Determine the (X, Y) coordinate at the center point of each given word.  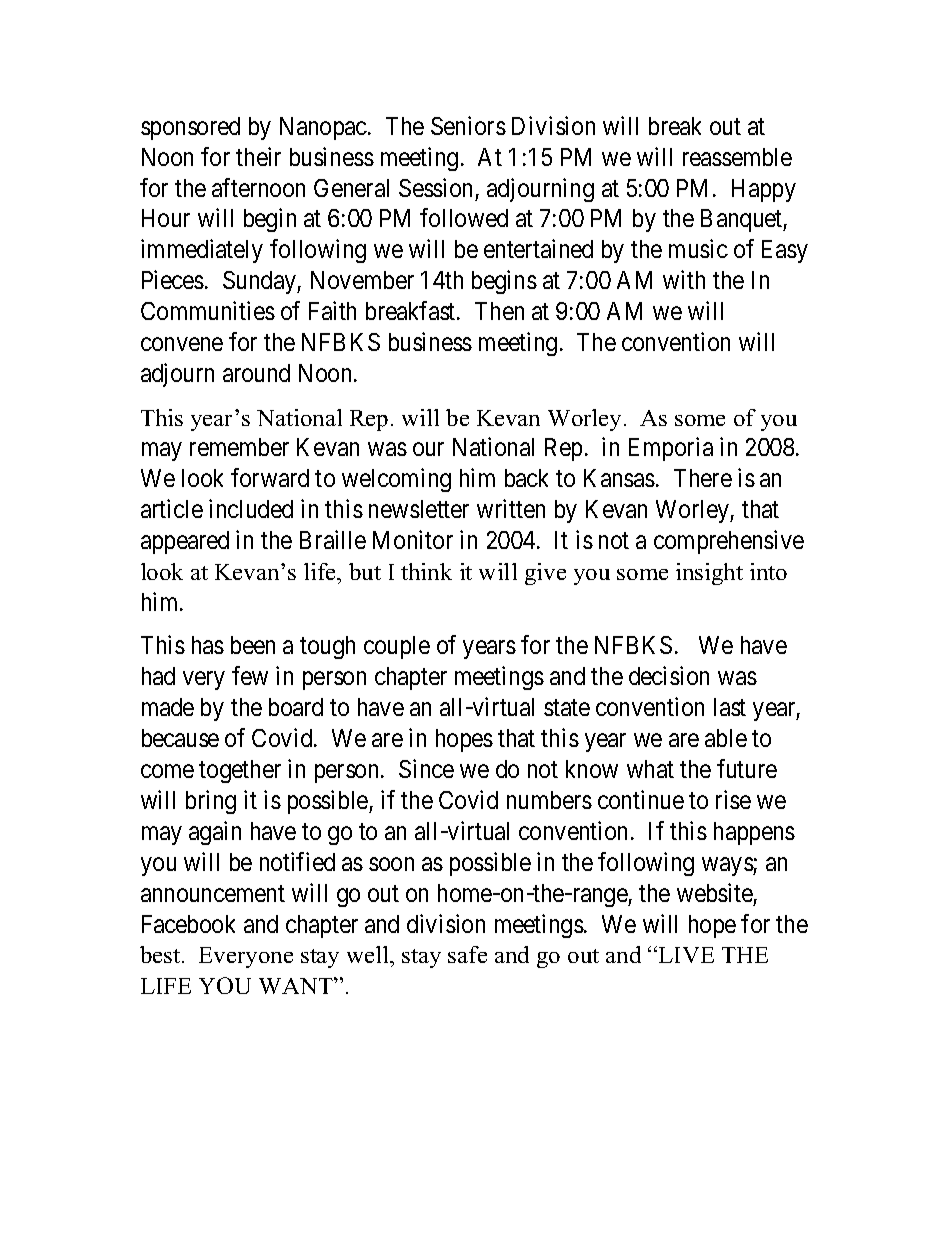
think (426, 571)
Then (499, 311)
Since (426, 768)
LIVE (686, 955)
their (258, 156)
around (256, 373)
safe (467, 954)
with (684, 279)
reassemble (737, 157)
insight (709, 574)
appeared (185, 542)
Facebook (188, 924)
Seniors (468, 125)
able (726, 738)
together (240, 771)
